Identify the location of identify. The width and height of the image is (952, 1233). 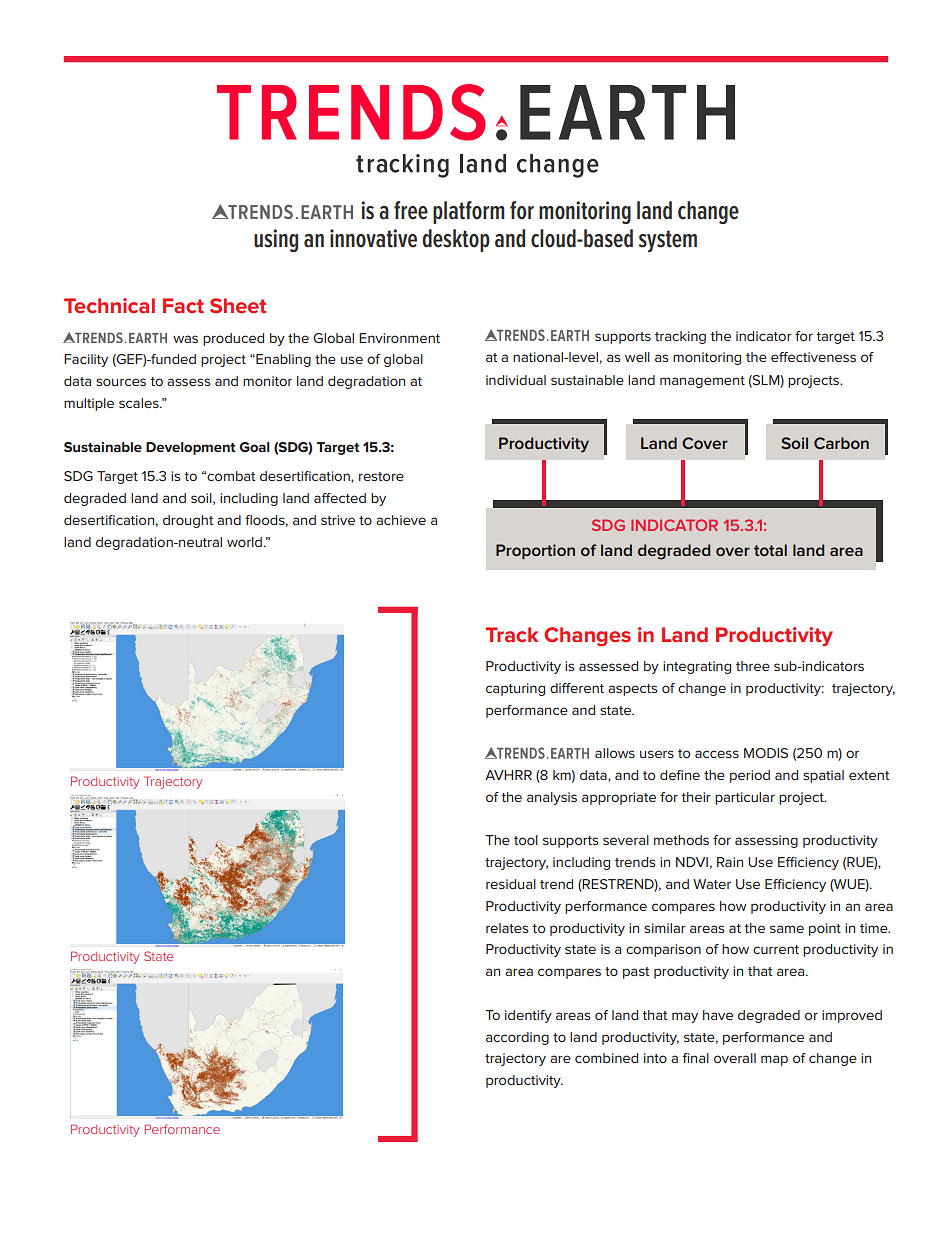
(528, 1016).
